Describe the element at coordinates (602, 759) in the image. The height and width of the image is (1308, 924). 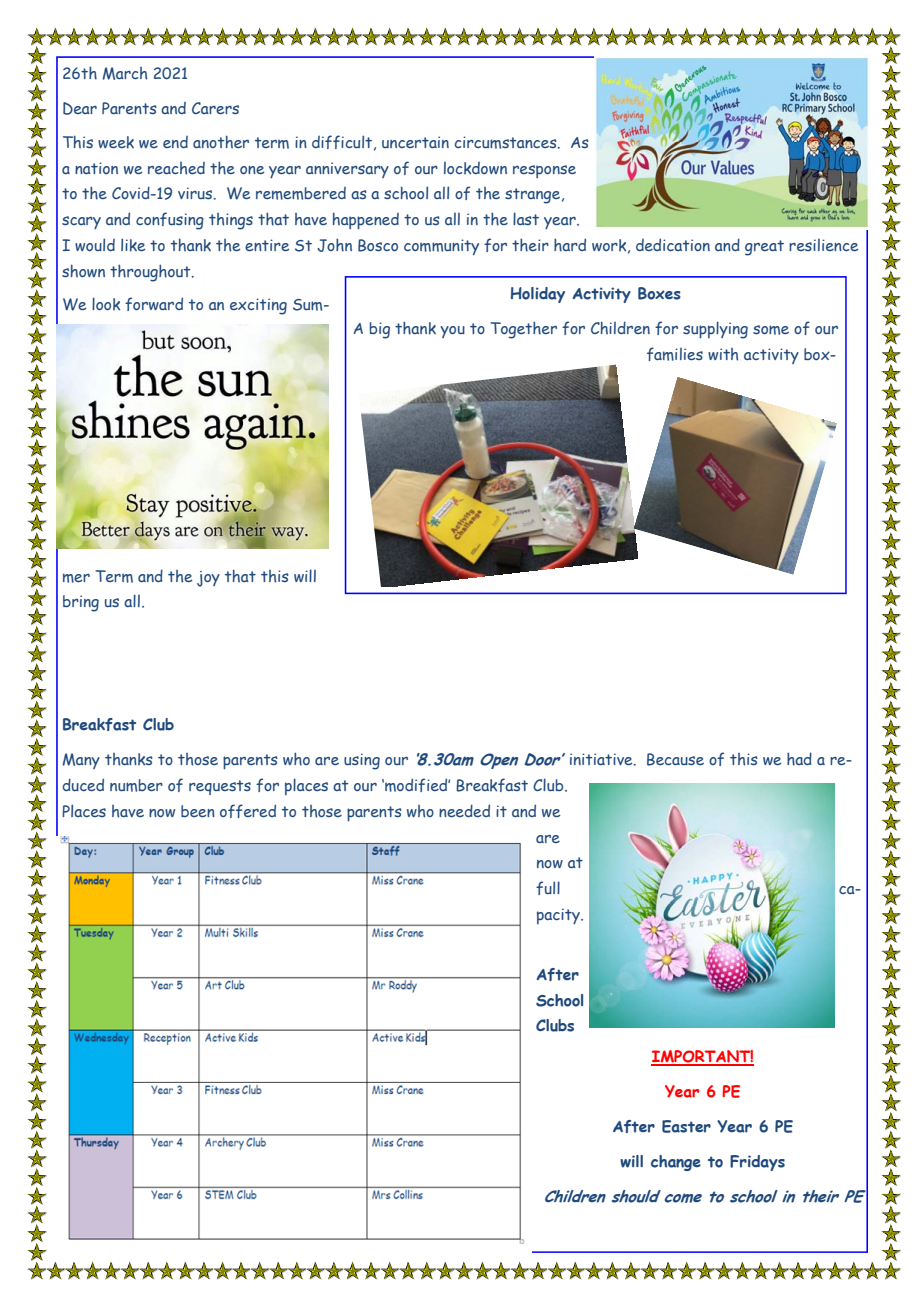
I see `initiative` at that location.
